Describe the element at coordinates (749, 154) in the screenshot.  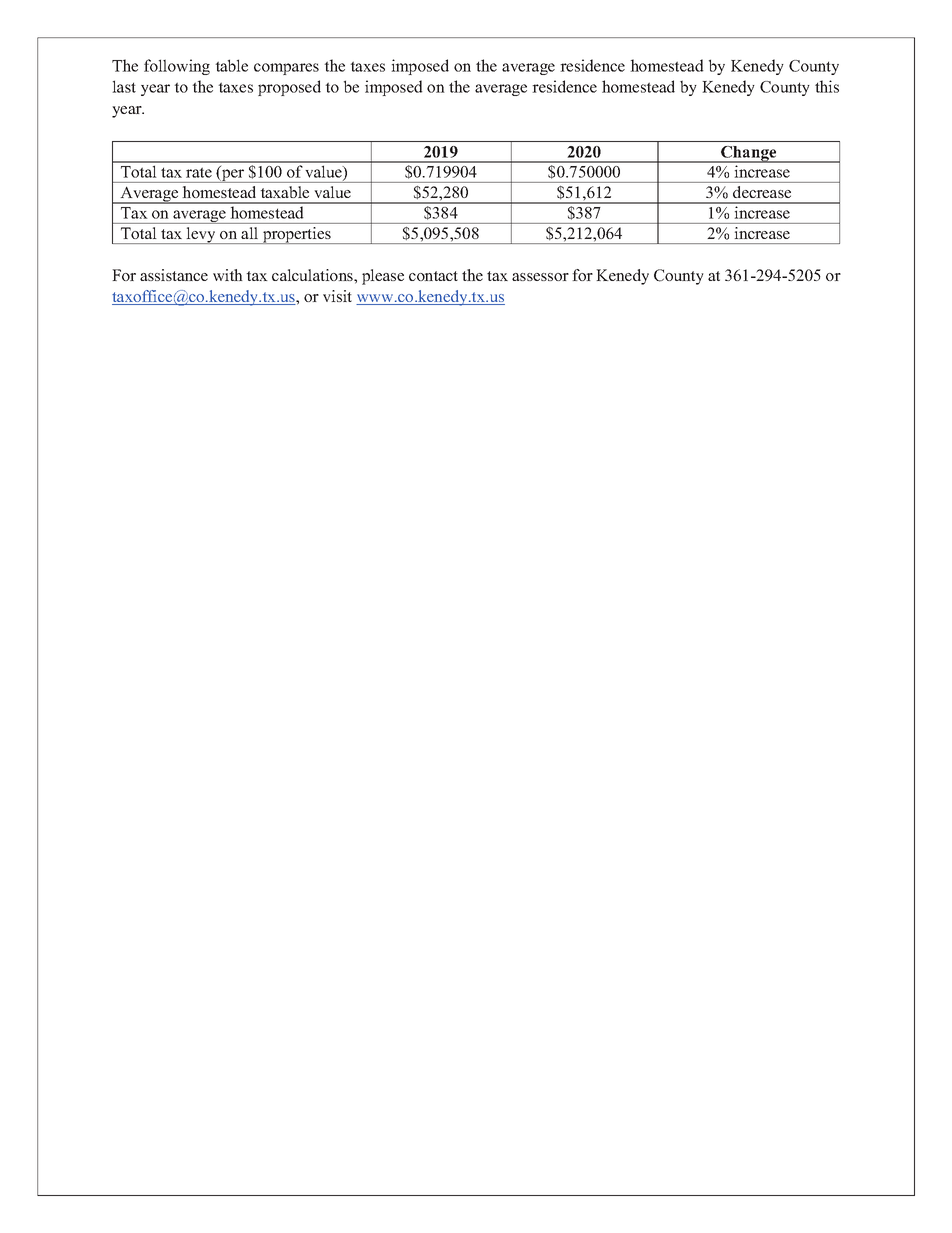
I see `Change` at that location.
